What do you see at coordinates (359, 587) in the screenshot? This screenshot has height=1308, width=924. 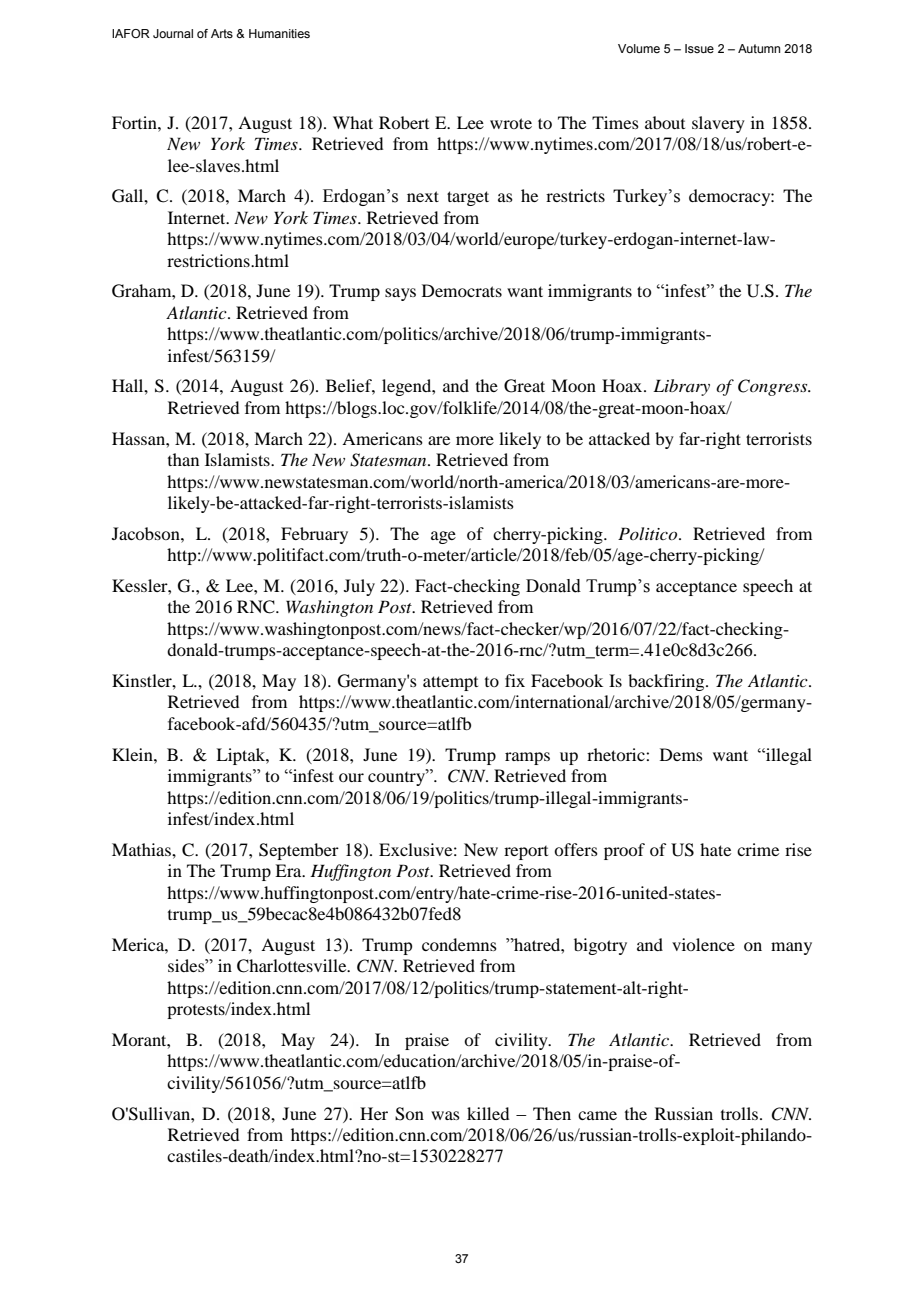 I see `July` at bounding box center [359, 587].
